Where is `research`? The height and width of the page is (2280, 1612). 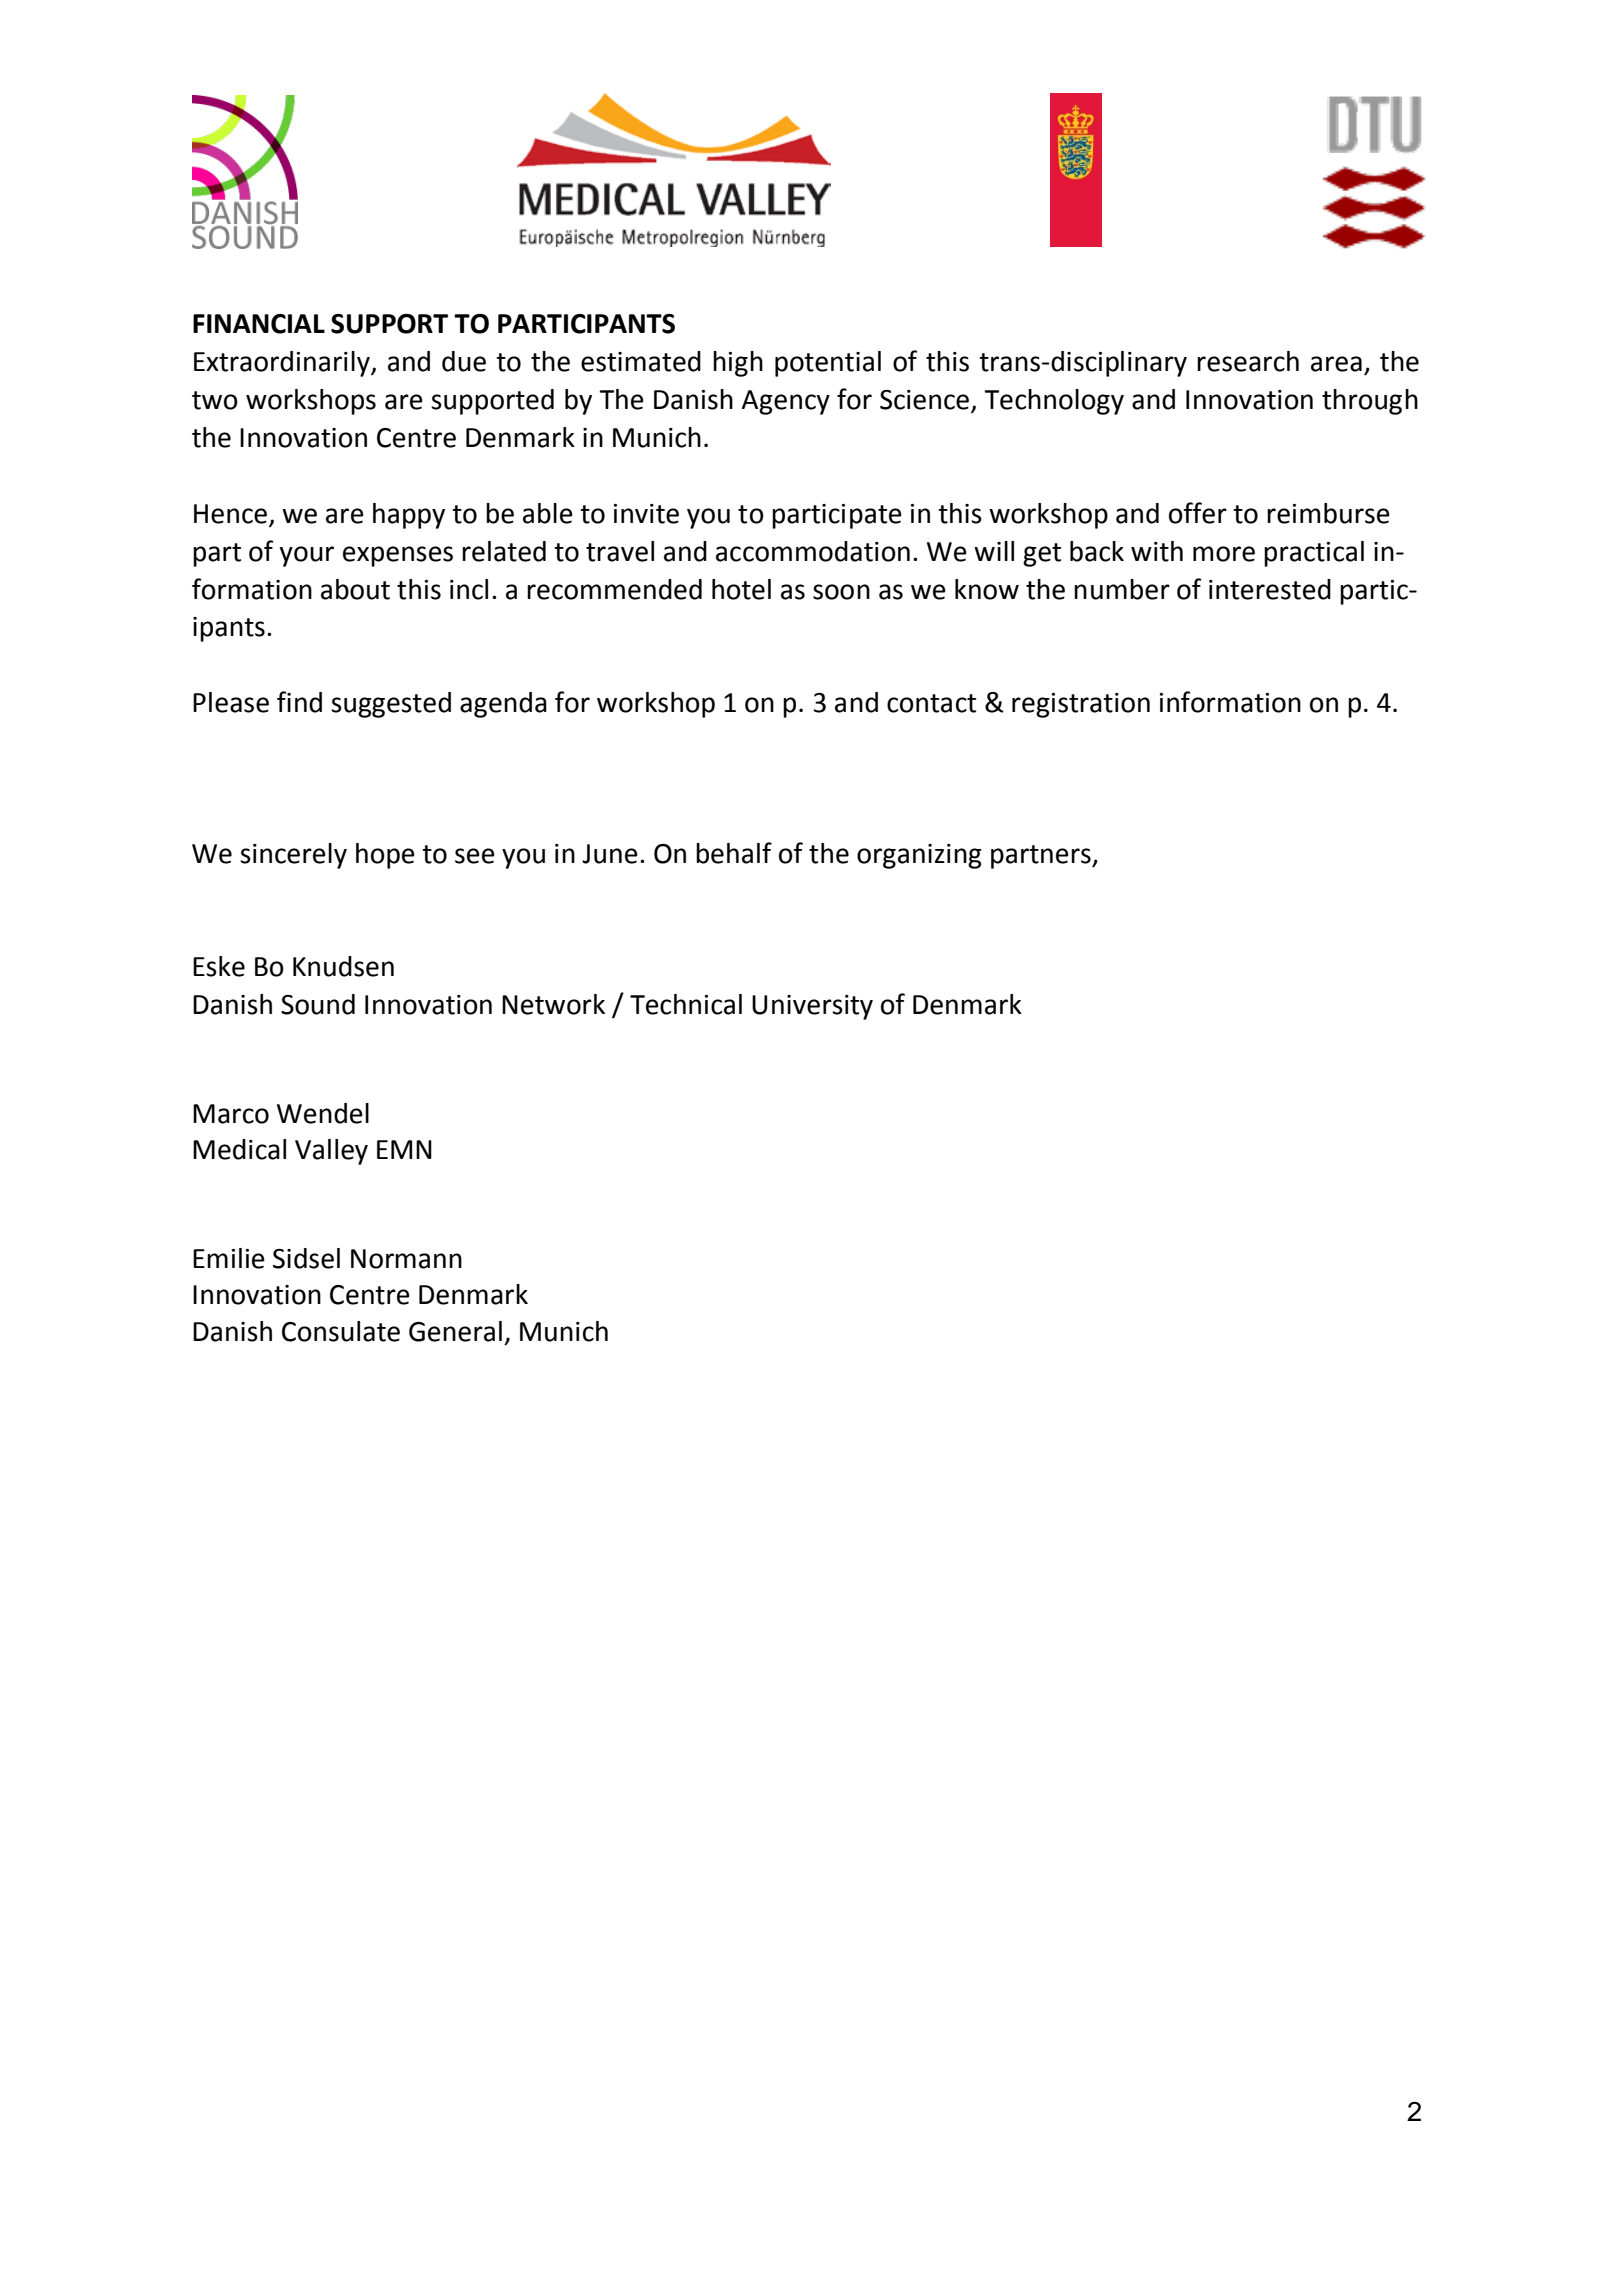 research is located at coordinates (1248, 361).
